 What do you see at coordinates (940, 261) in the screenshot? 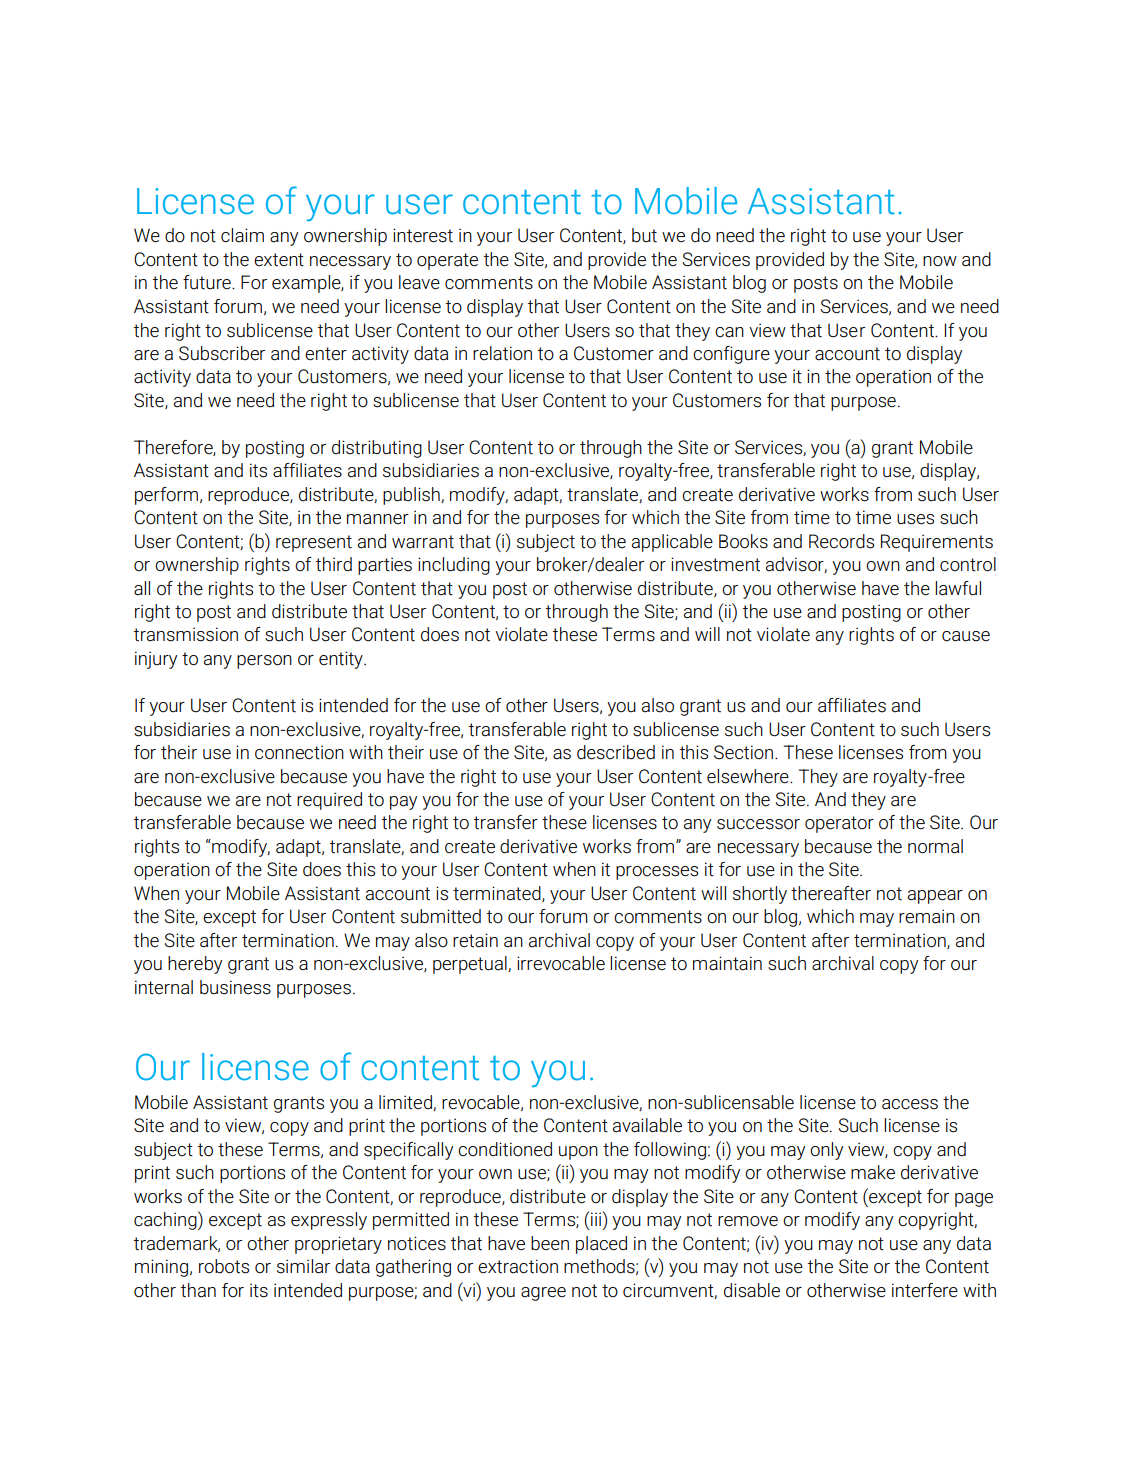
I see `now` at bounding box center [940, 261].
